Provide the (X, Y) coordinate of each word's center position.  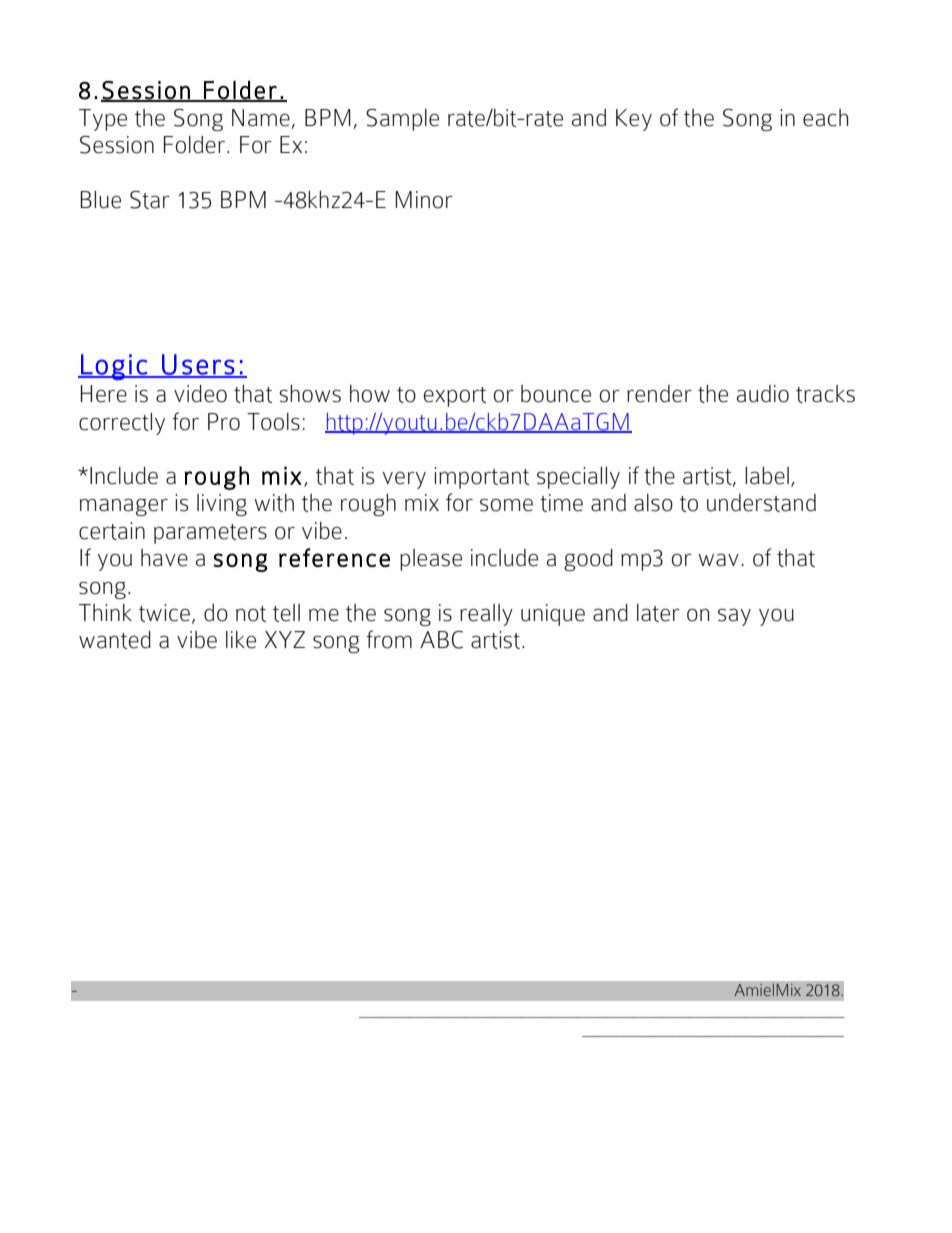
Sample (402, 120)
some (506, 505)
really (486, 615)
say (734, 617)
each (825, 118)
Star (150, 200)
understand (761, 503)
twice (164, 613)
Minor (424, 200)
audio (763, 394)
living (222, 505)
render (659, 394)
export (455, 397)
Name (261, 118)
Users (198, 365)
